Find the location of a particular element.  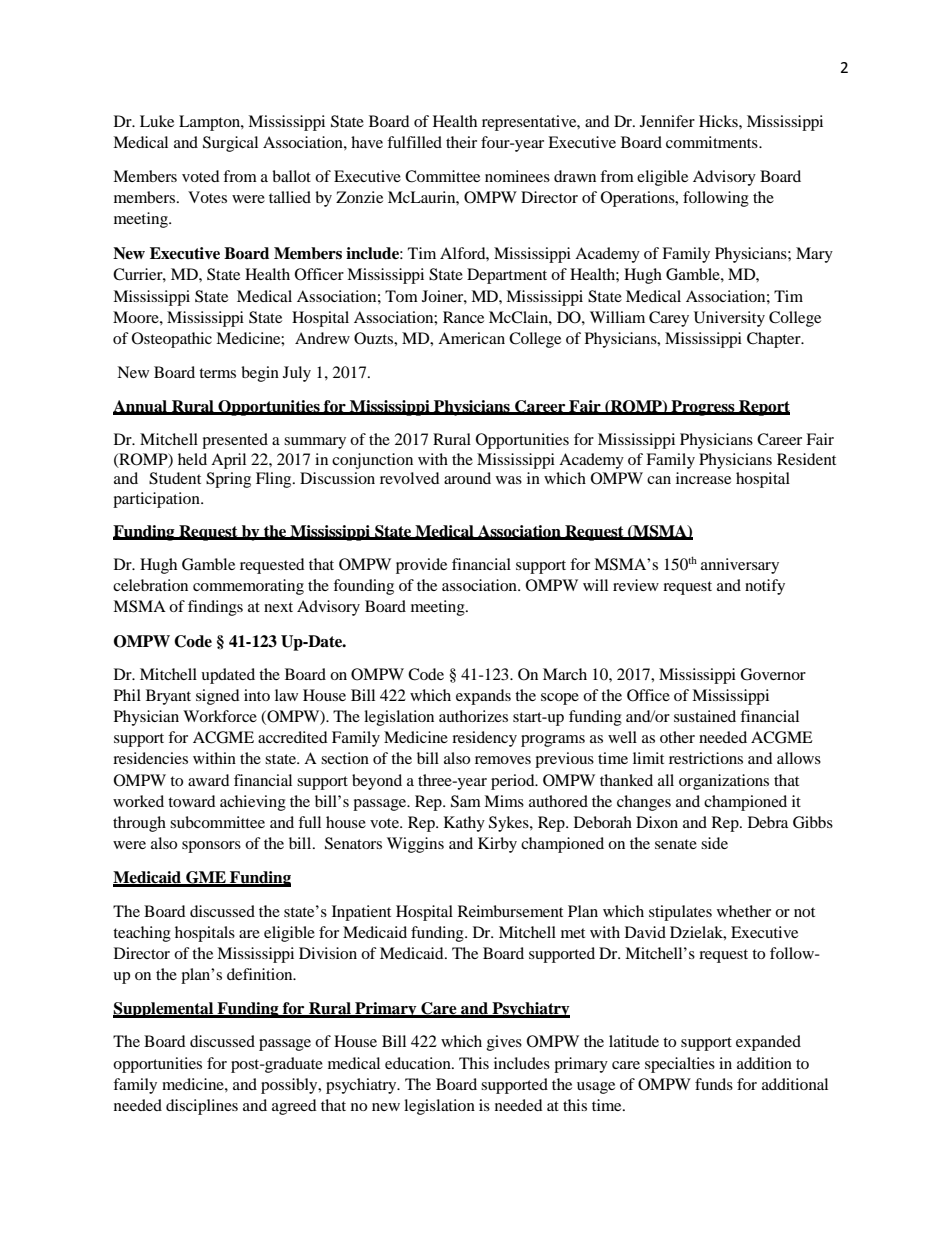

increase is located at coordinates (703, 478).
